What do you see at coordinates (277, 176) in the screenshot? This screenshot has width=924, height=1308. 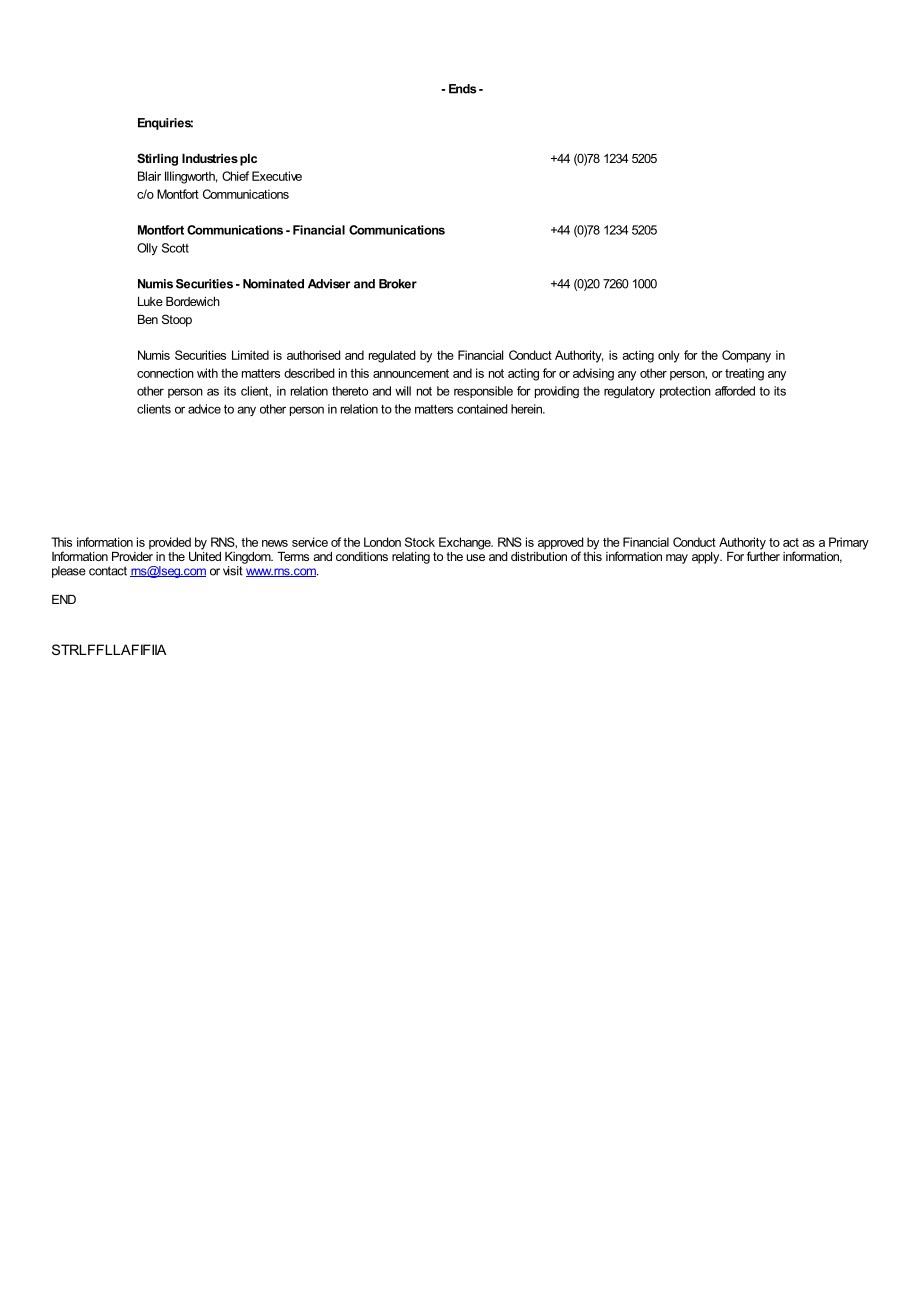 I see `Executive` at bounding box center [277, 176].
